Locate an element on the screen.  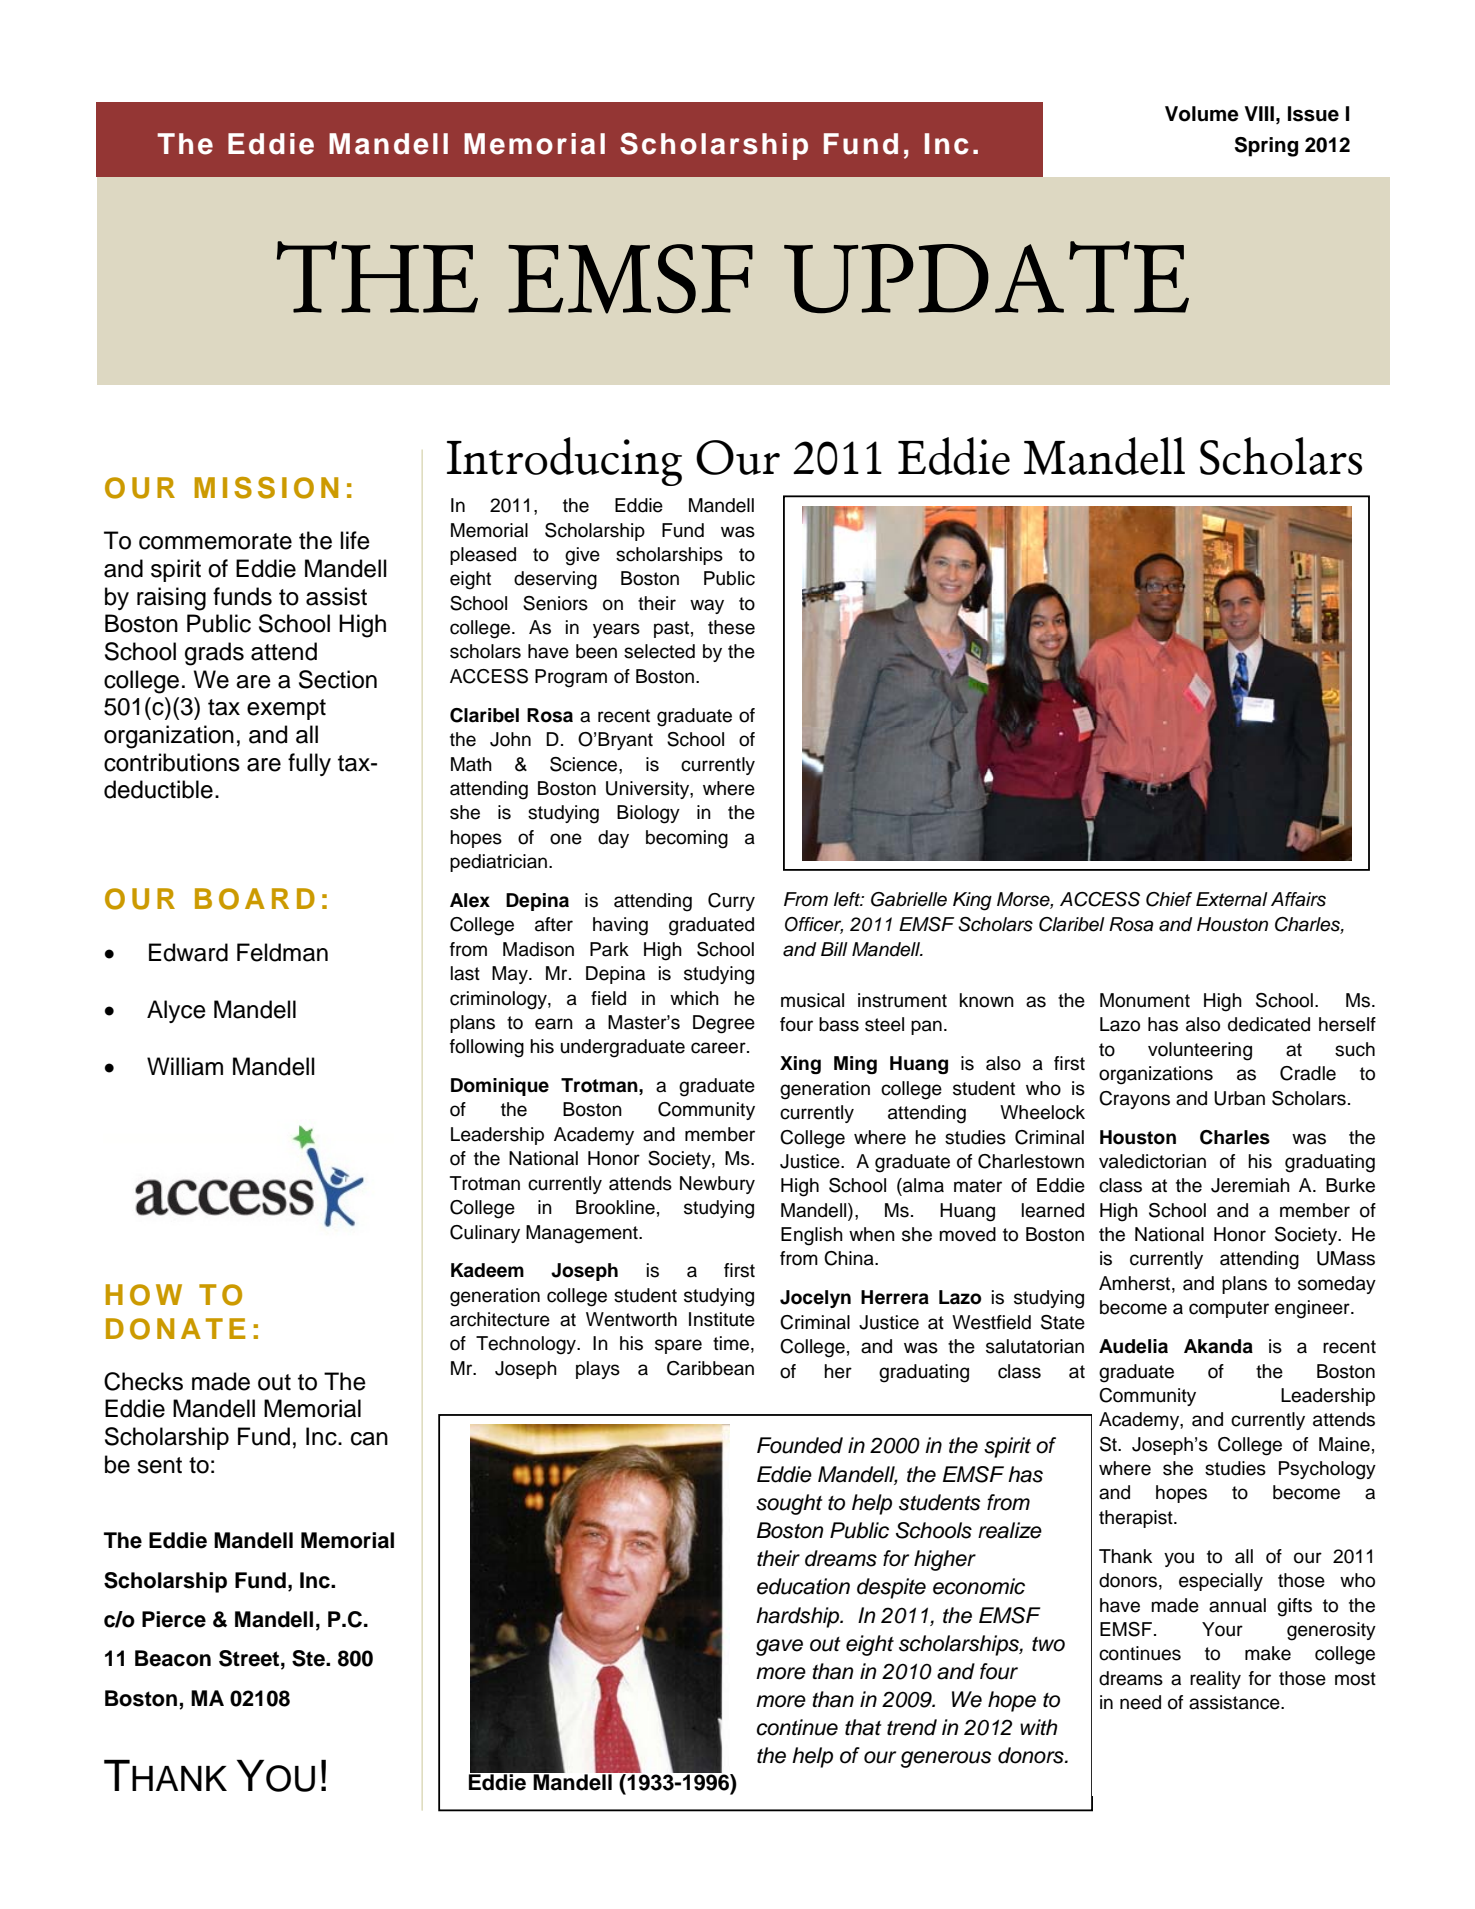
Jeremiah is located at coordinates (1250, 1185).
